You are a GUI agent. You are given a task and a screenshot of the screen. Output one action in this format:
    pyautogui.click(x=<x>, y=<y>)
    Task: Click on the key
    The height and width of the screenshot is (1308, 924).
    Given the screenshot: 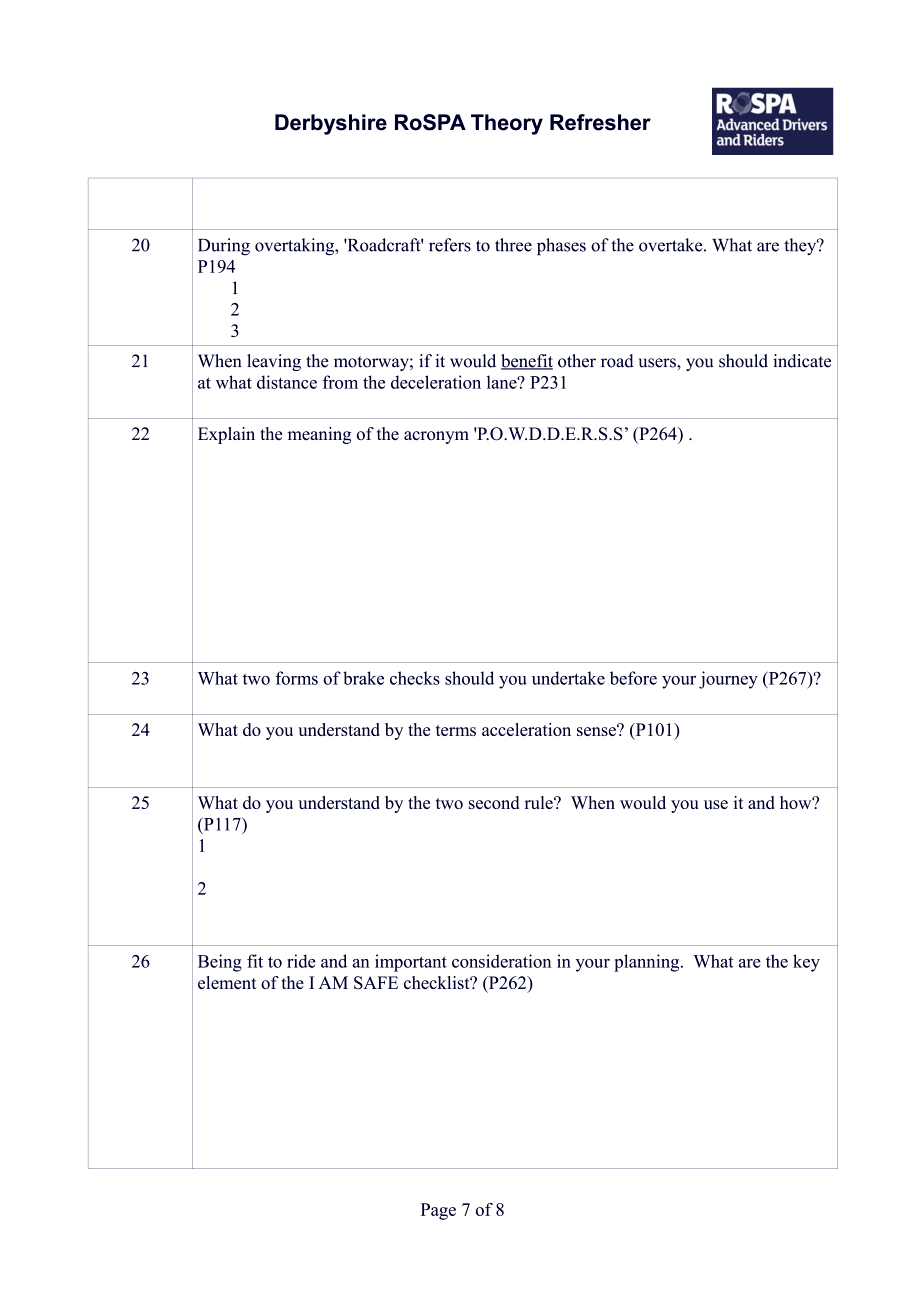 What is the action you would take?
    pyautogui.click(x=806, y=963)
